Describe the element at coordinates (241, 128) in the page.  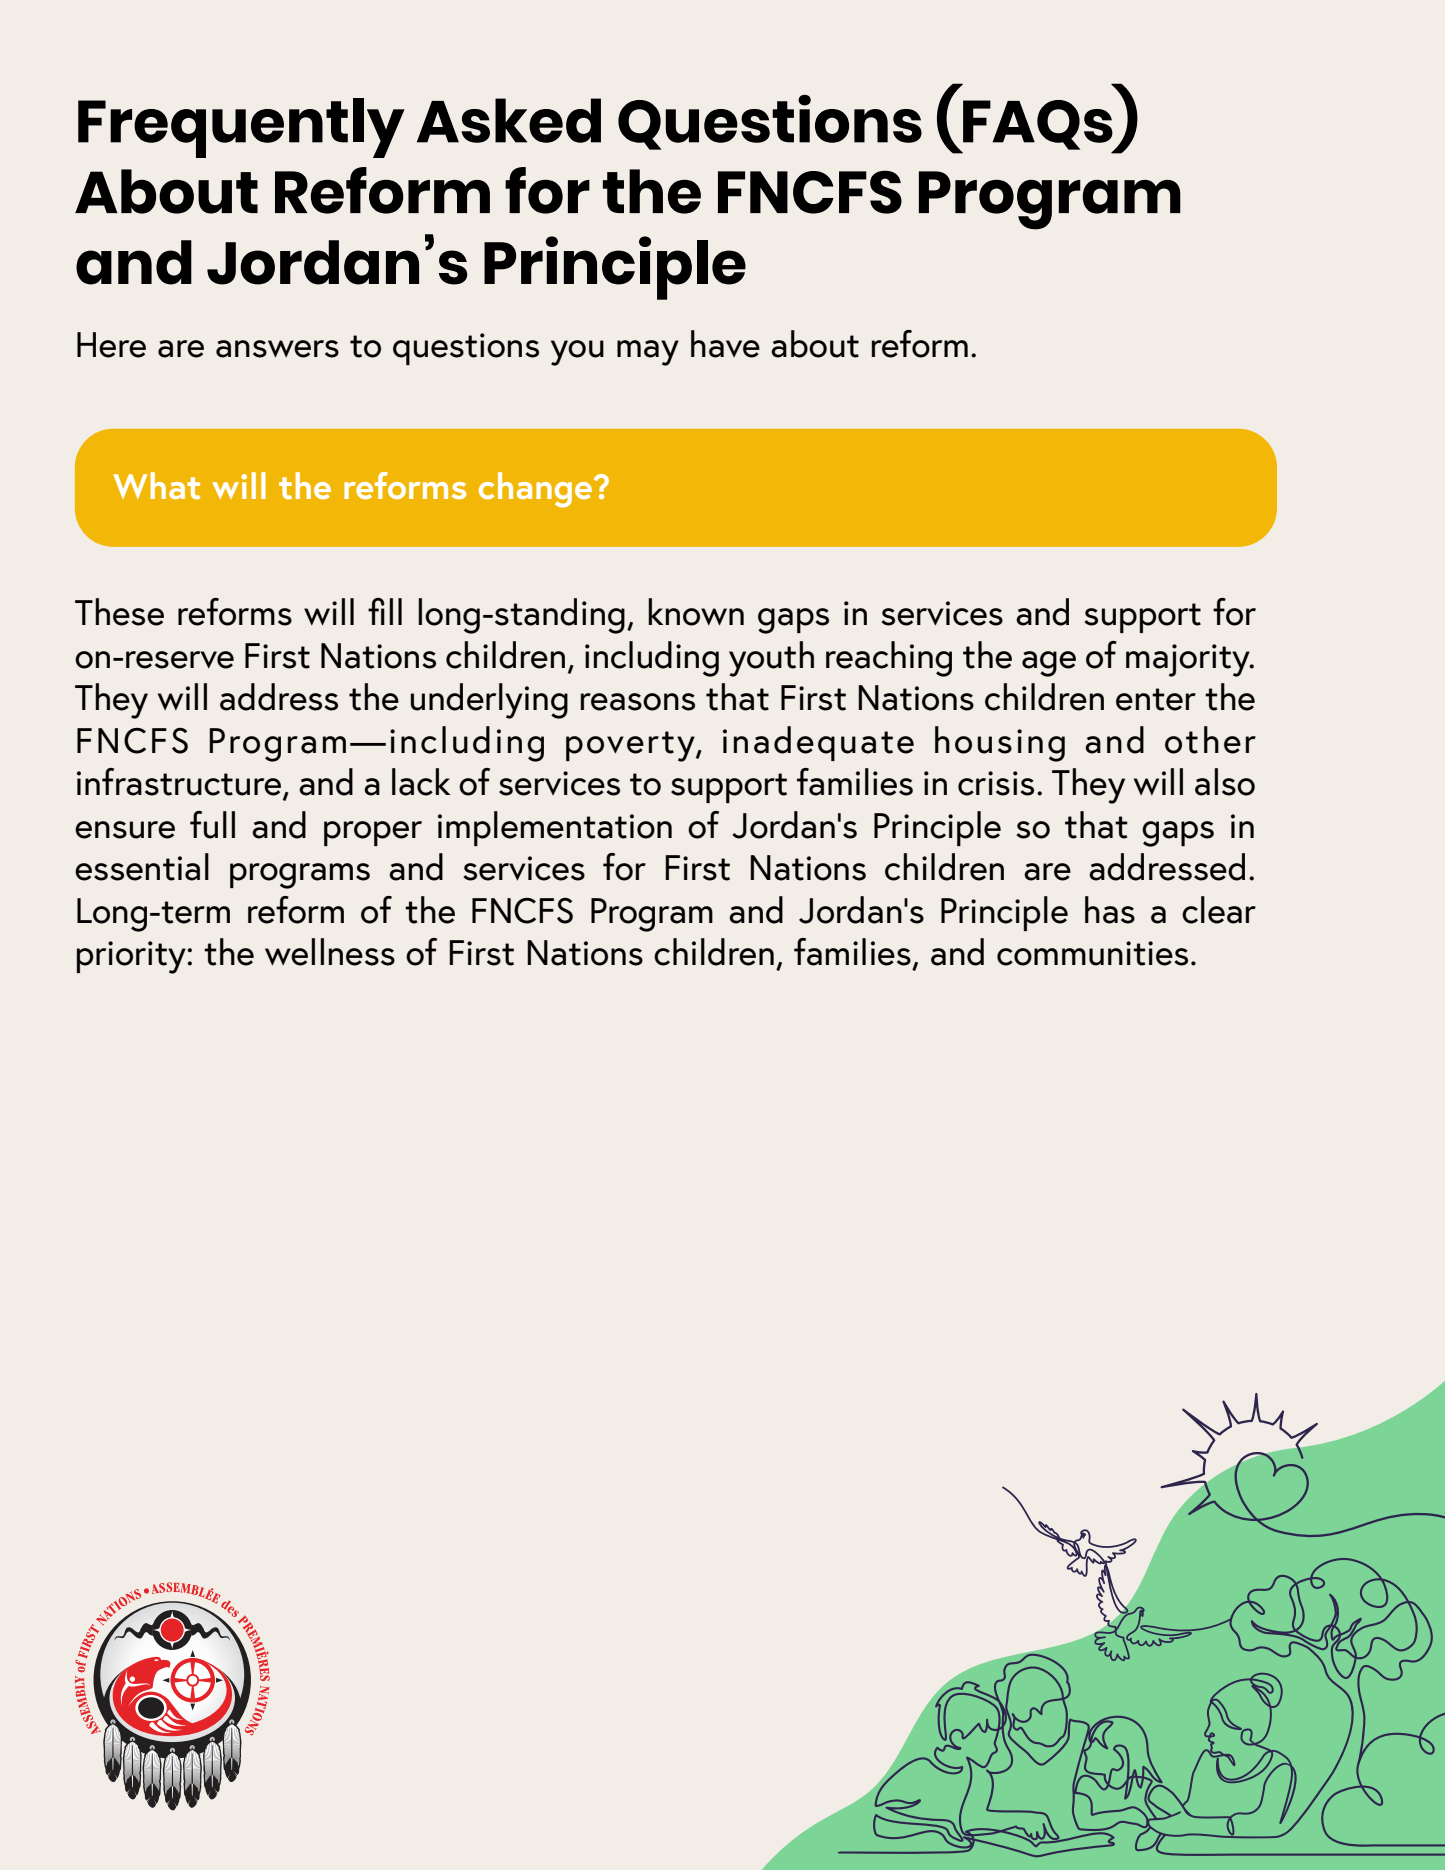
I see `Frequently` at that location.
